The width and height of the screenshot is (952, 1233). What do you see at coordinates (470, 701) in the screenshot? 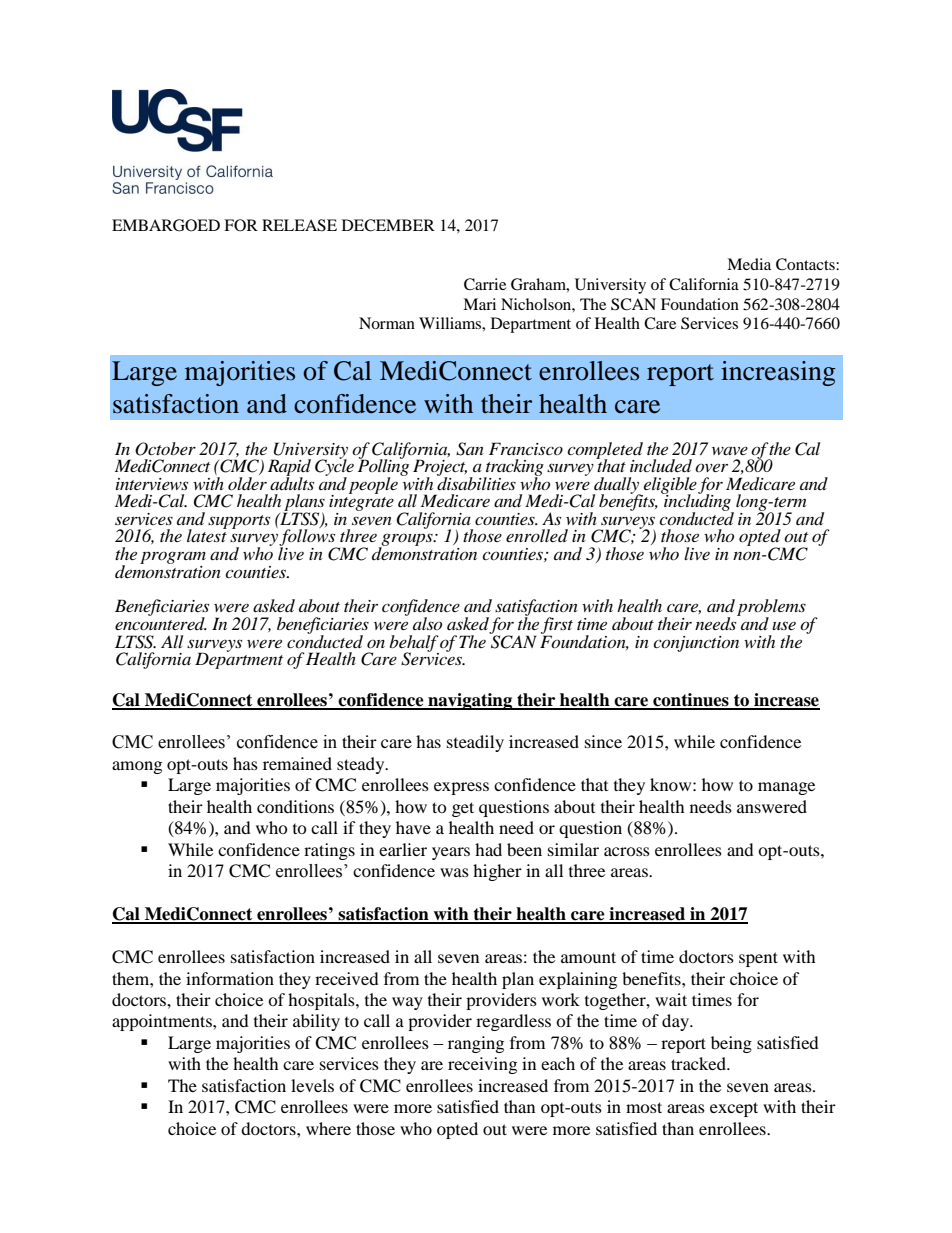
I see `navigating` at bounding box center [470, 701].
